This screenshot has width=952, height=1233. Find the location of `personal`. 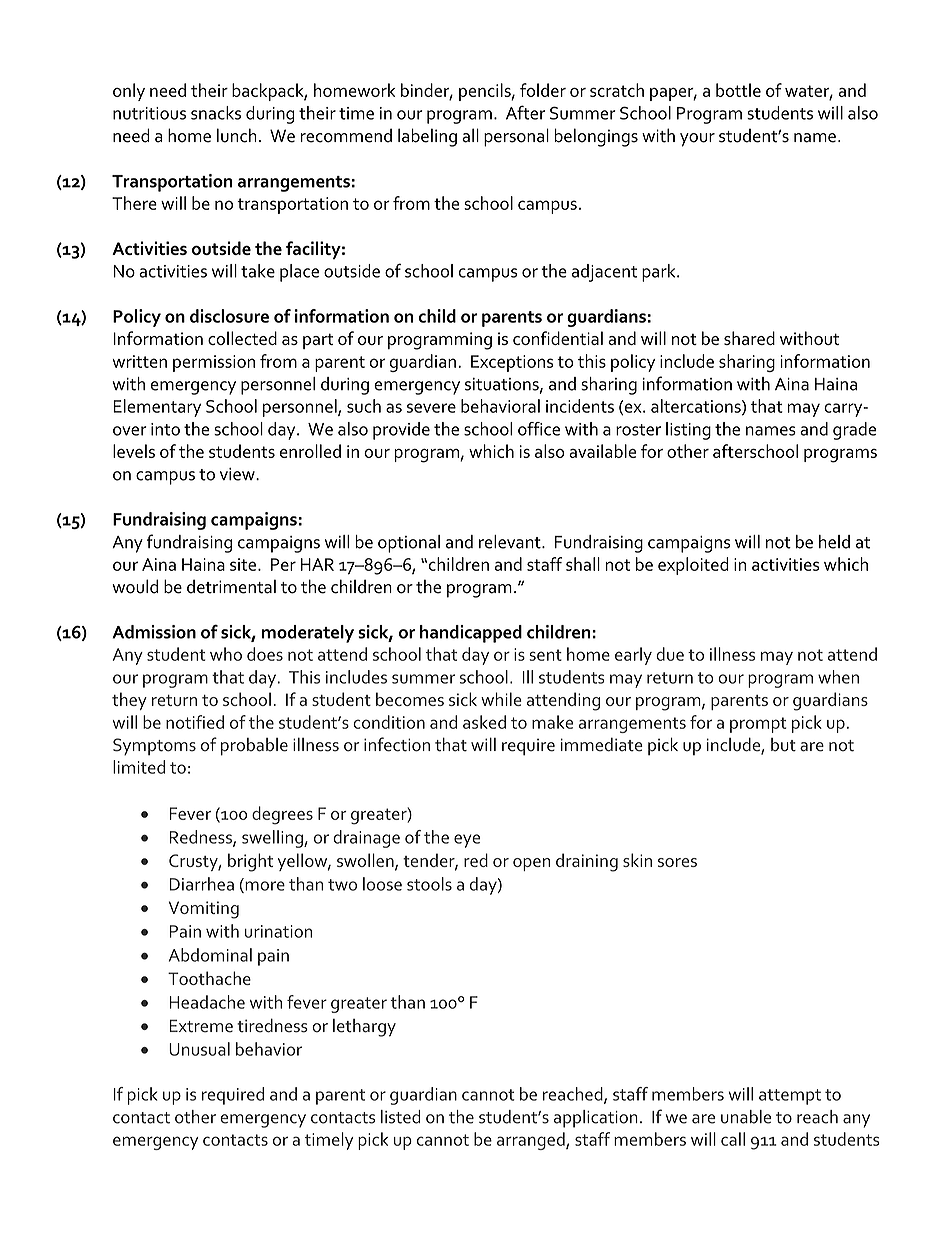

personal is located at coordinates (516, 137).
